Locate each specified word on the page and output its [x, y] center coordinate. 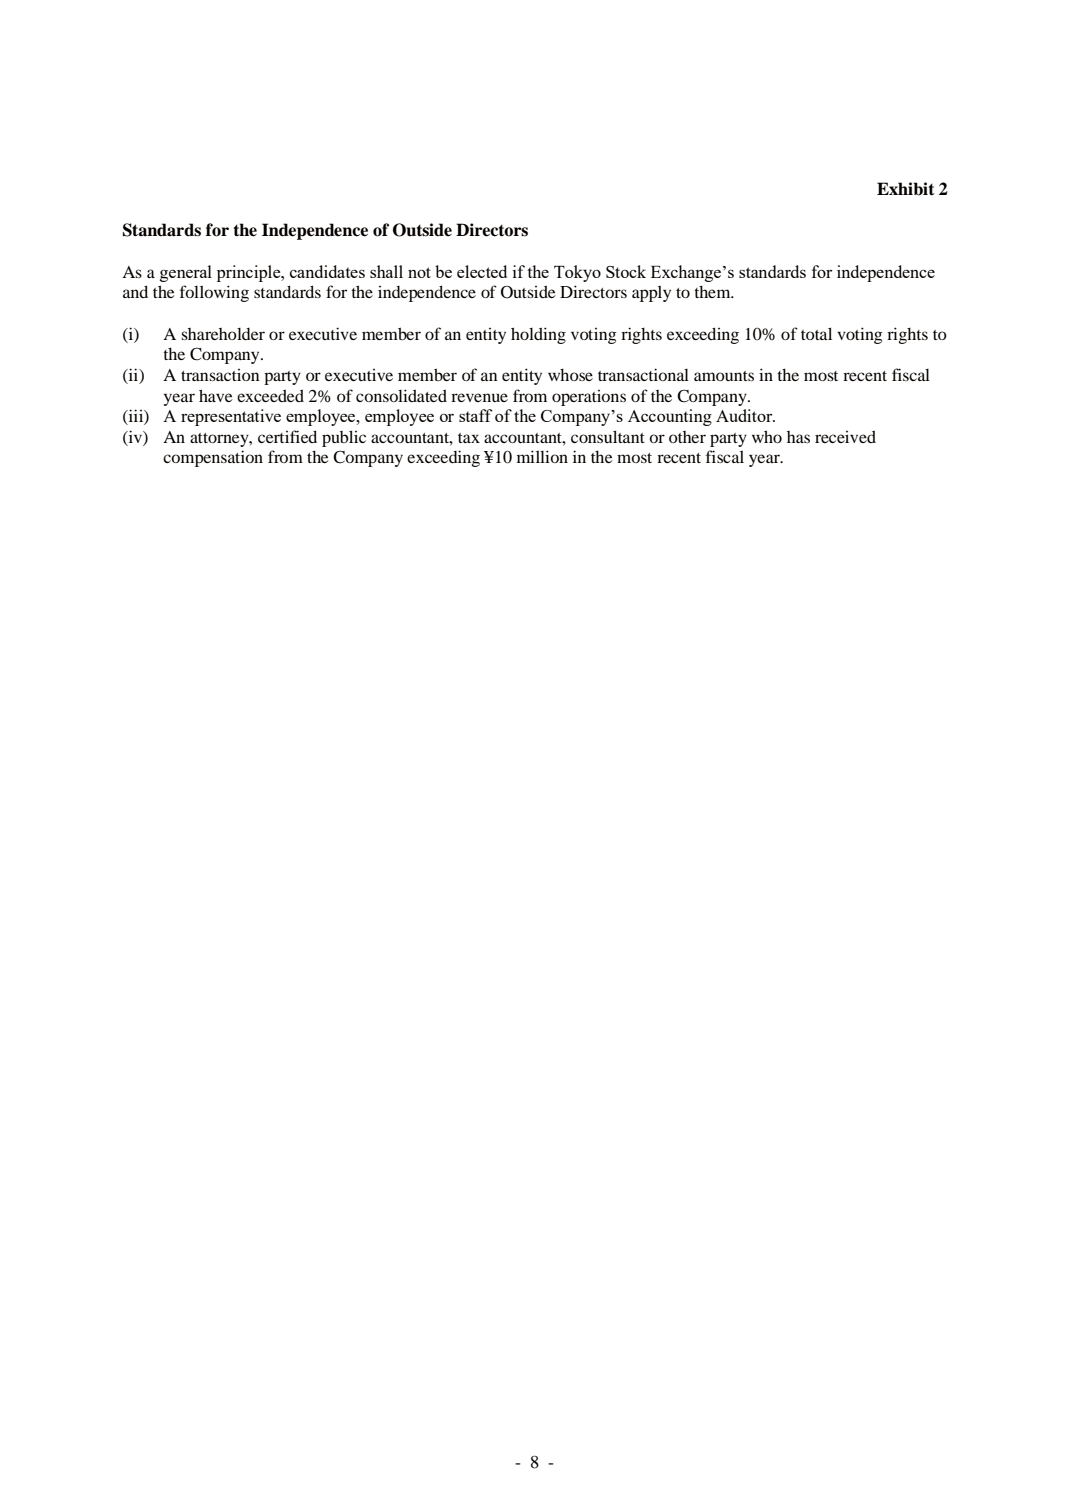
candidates [327, 271]
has [798, 437]
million [542, 456]
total [816, 333]
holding [538, 335]
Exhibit [906, 189]
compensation [213, 458]
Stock [626, 271]
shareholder [223, 334]
